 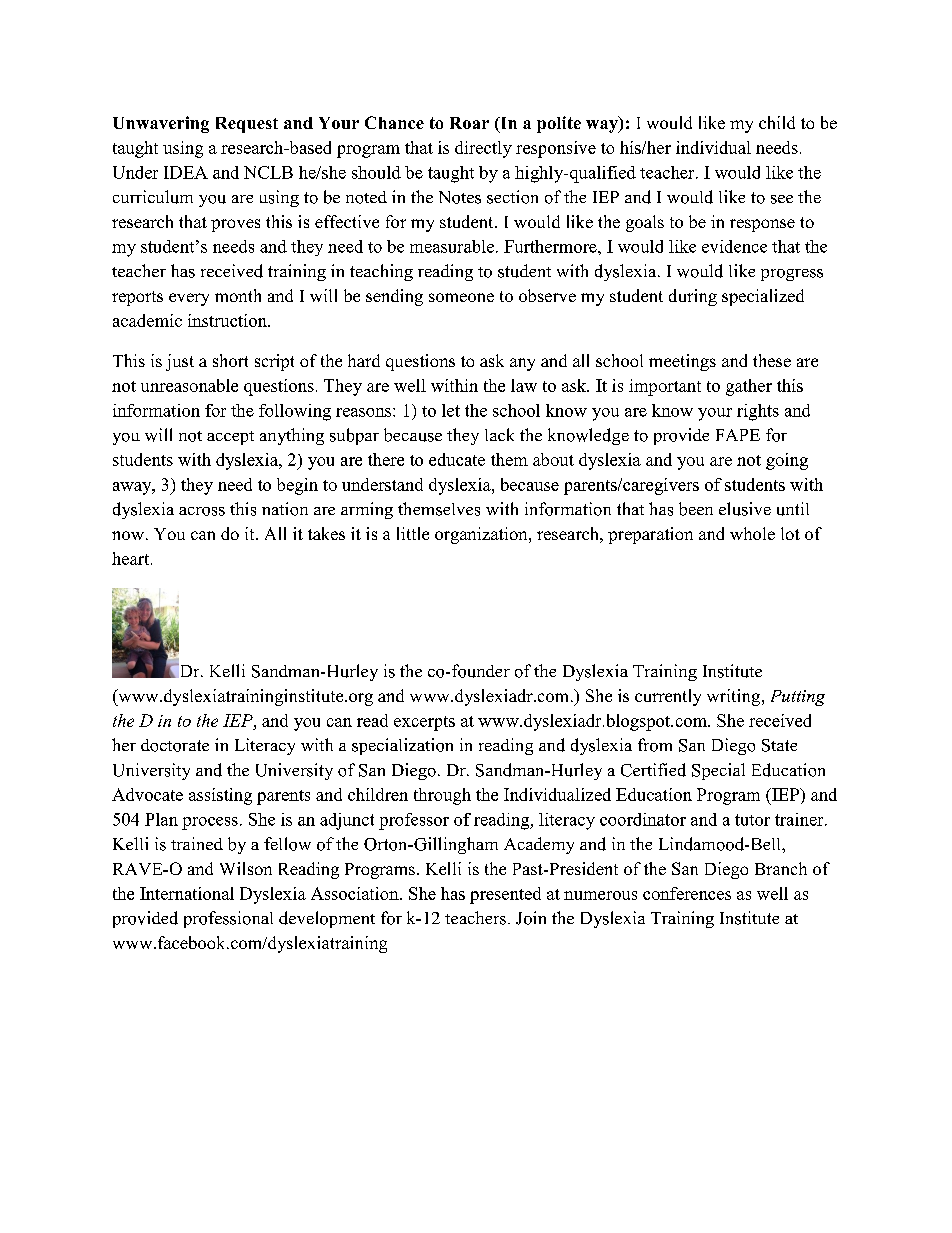 What do you see at coordinates (247, 125) in the screenshot?
I see `Request` at bounding box center [247, 125].
